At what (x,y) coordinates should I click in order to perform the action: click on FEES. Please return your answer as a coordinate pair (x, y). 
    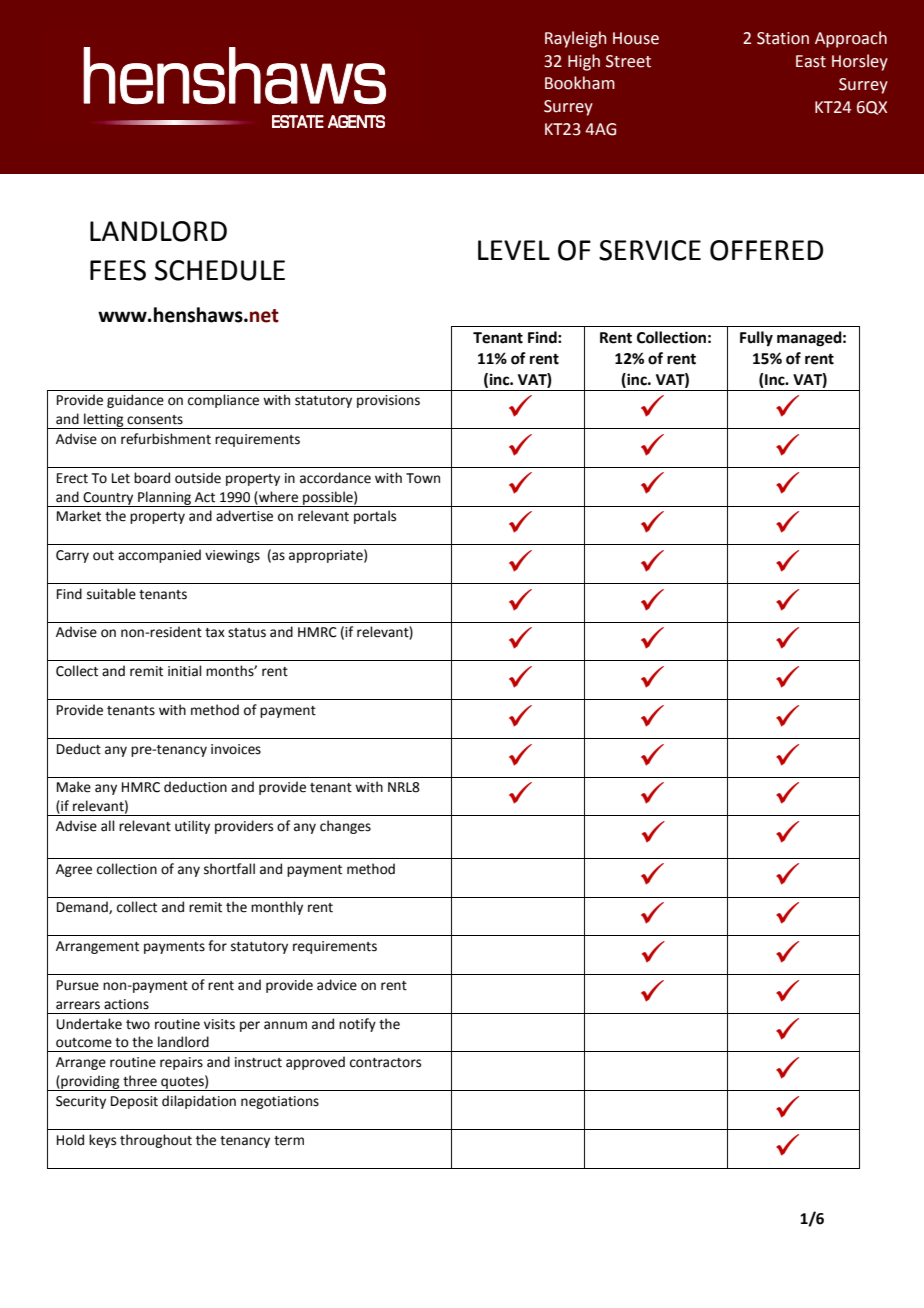
    Looking at the image, I should click on (118, 270).
